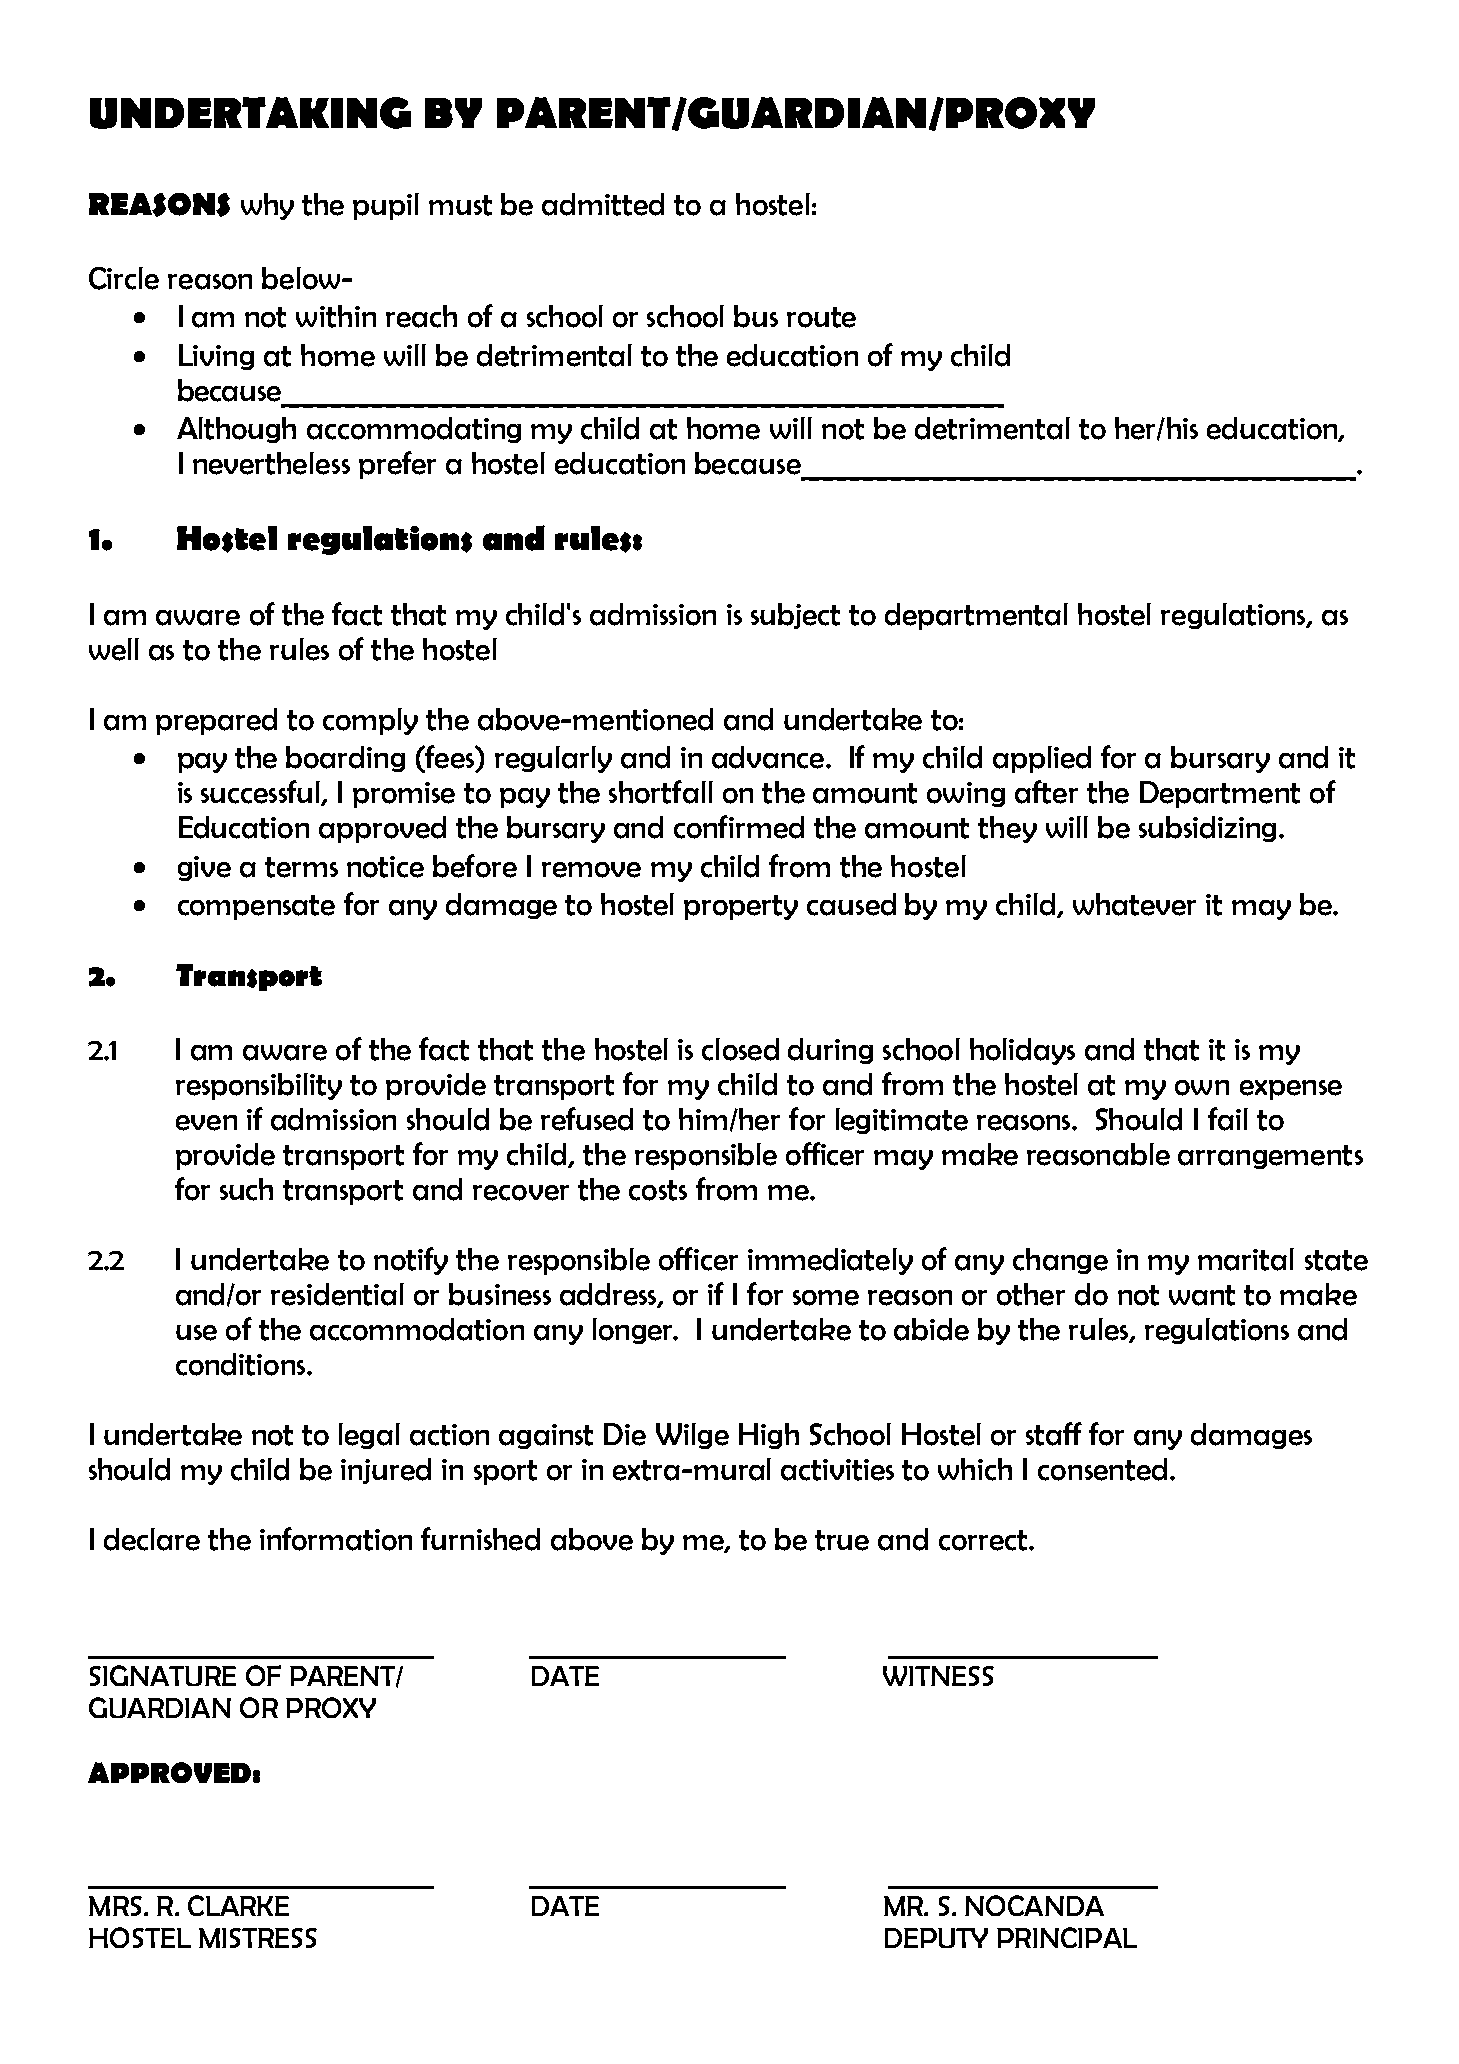 This screenshot has width=1459, height=2064. I want to click on why, so click(267, 206).
